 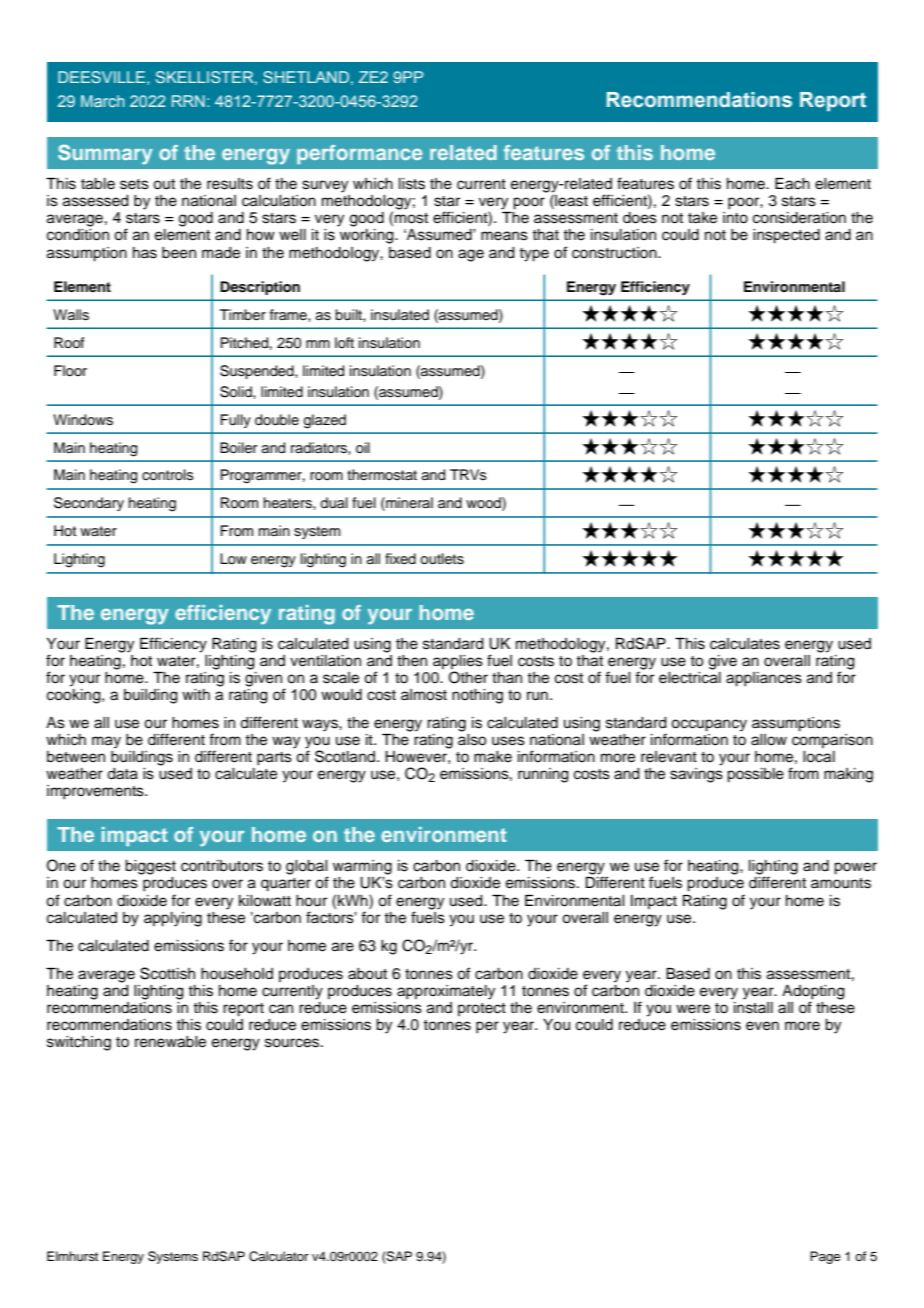 What do you see at coordinates (279, 1256) in the document?
I see `Calculator` at bounding box center [279, 1256].
